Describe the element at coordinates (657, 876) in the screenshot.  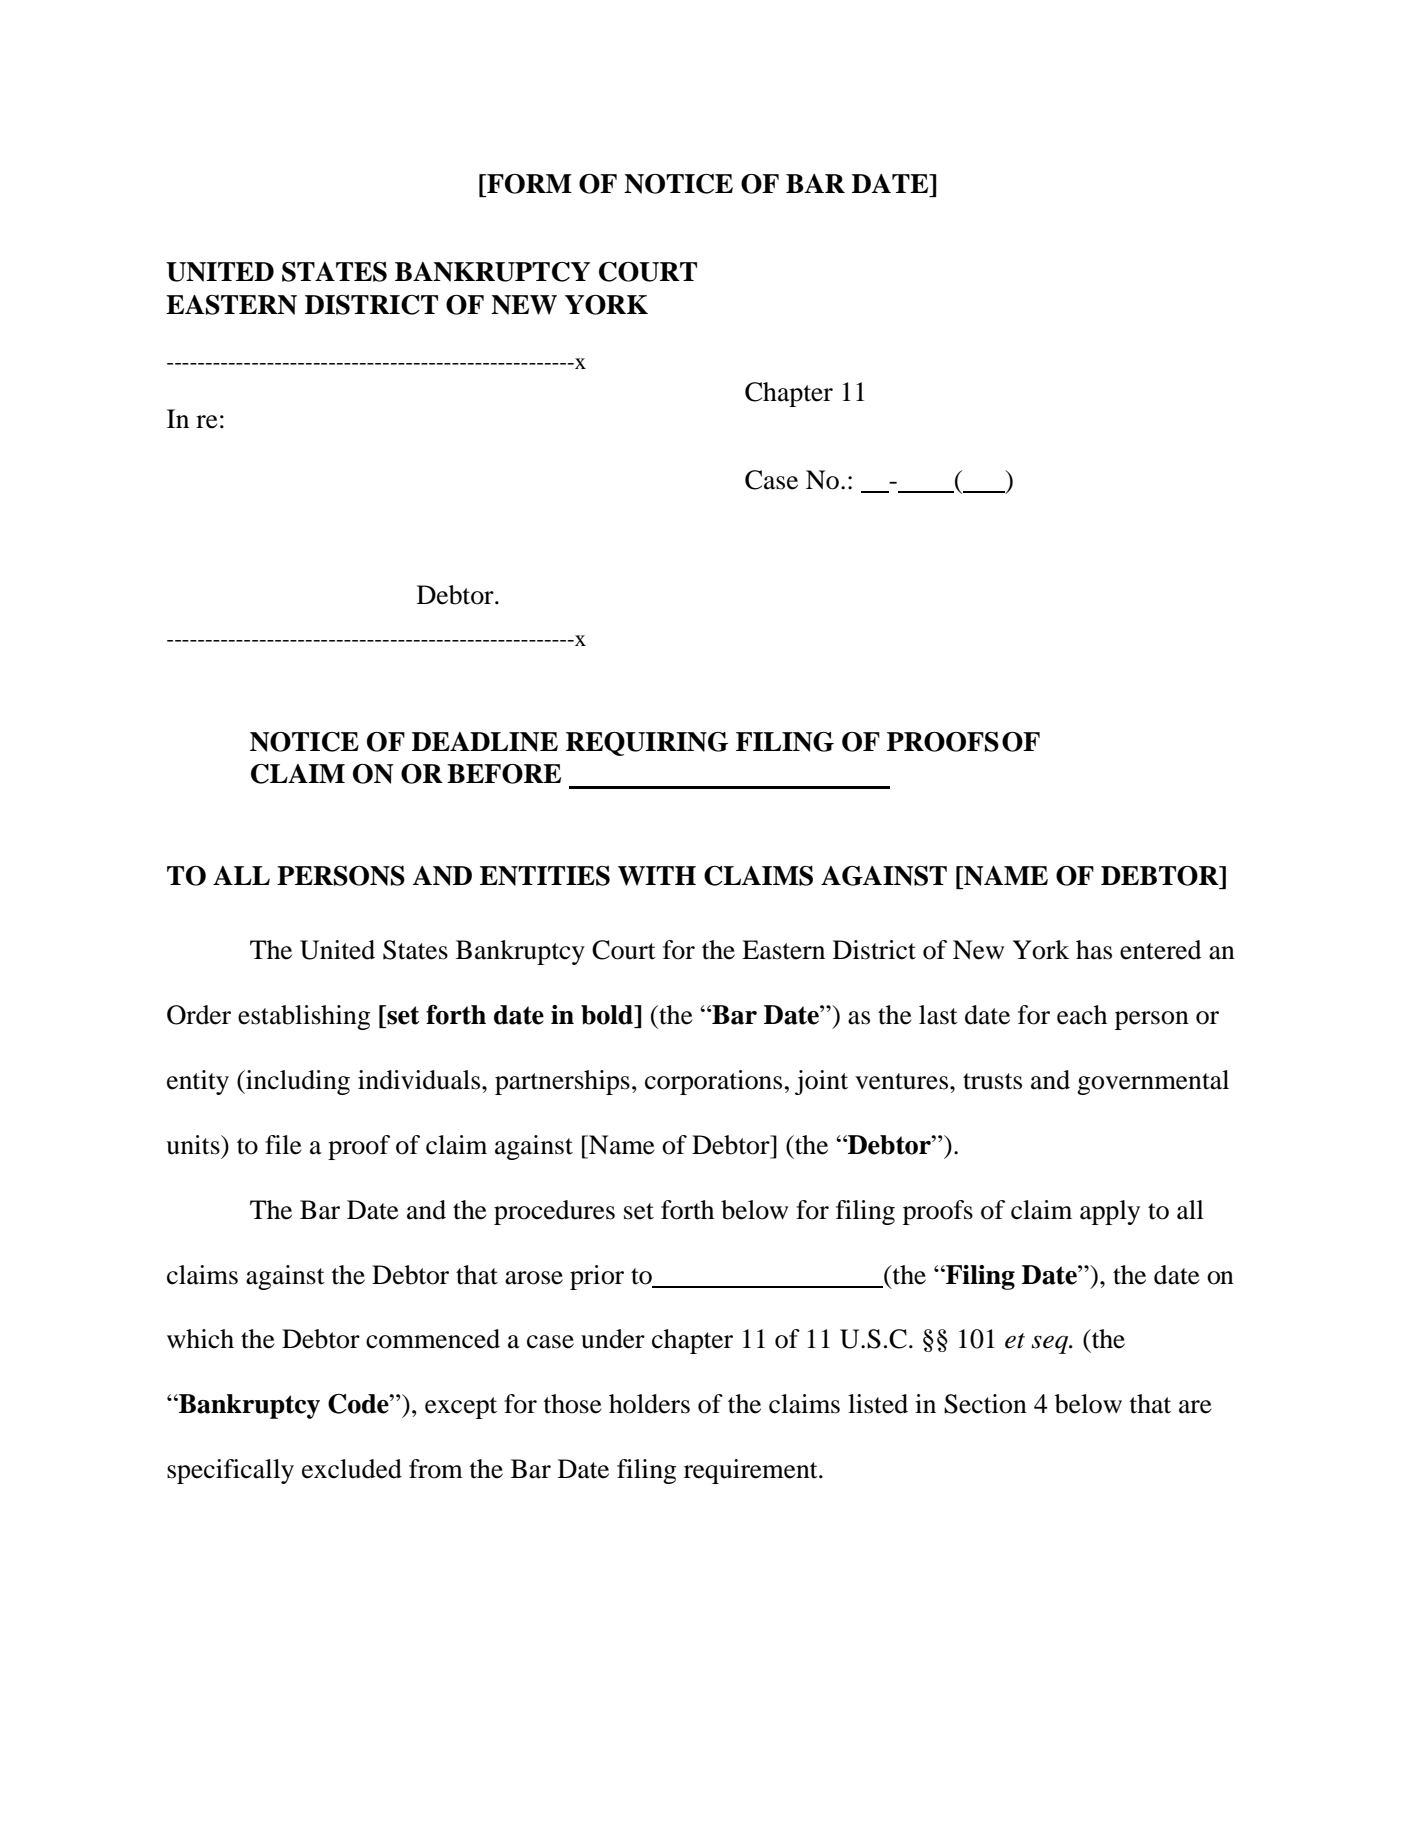
I see `WITH` at that location.
